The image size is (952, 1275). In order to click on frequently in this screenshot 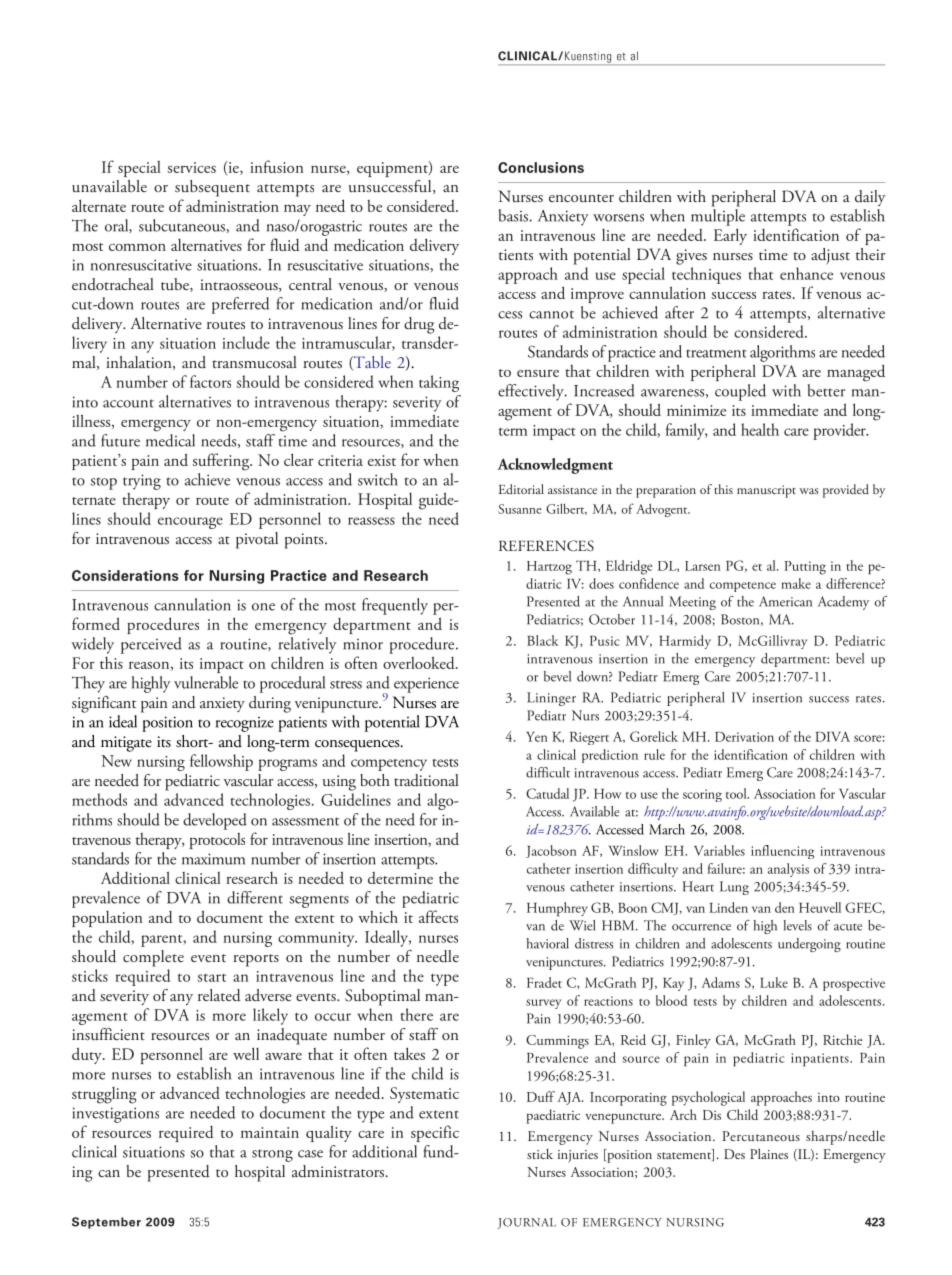, I will do `click(395, 606)`.
